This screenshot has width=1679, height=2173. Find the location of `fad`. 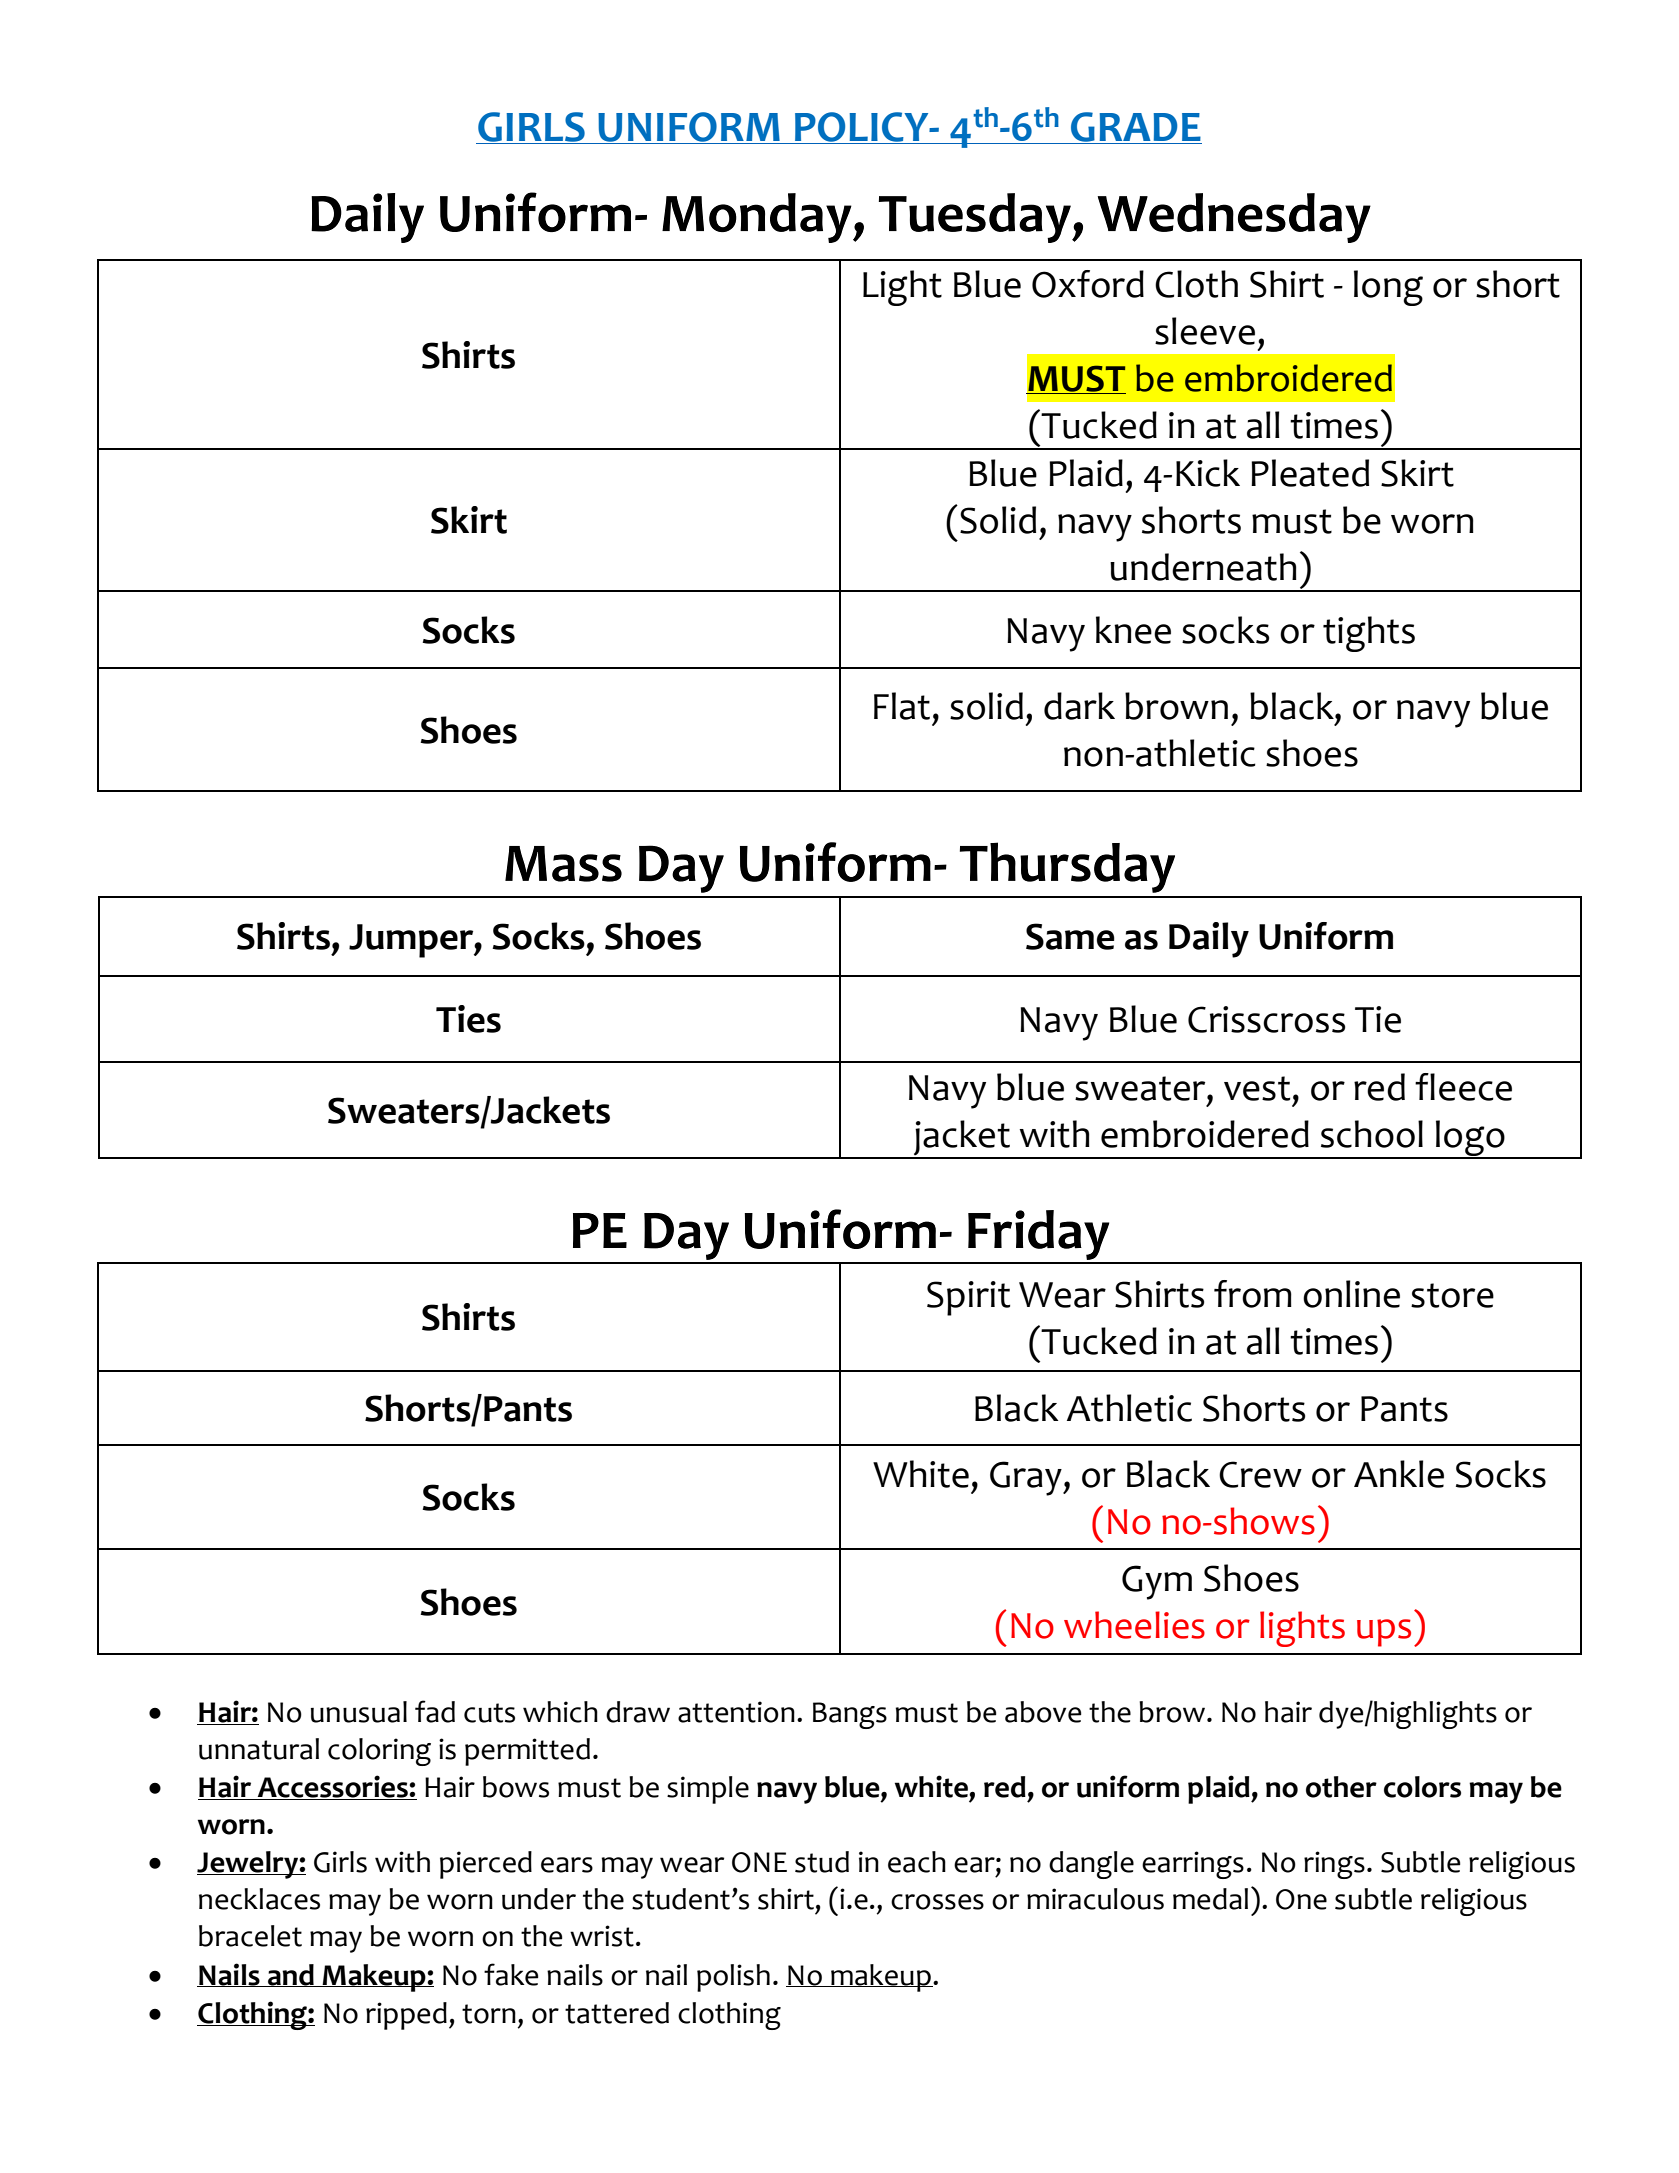

fad is located at coordinates (435, 1711).
